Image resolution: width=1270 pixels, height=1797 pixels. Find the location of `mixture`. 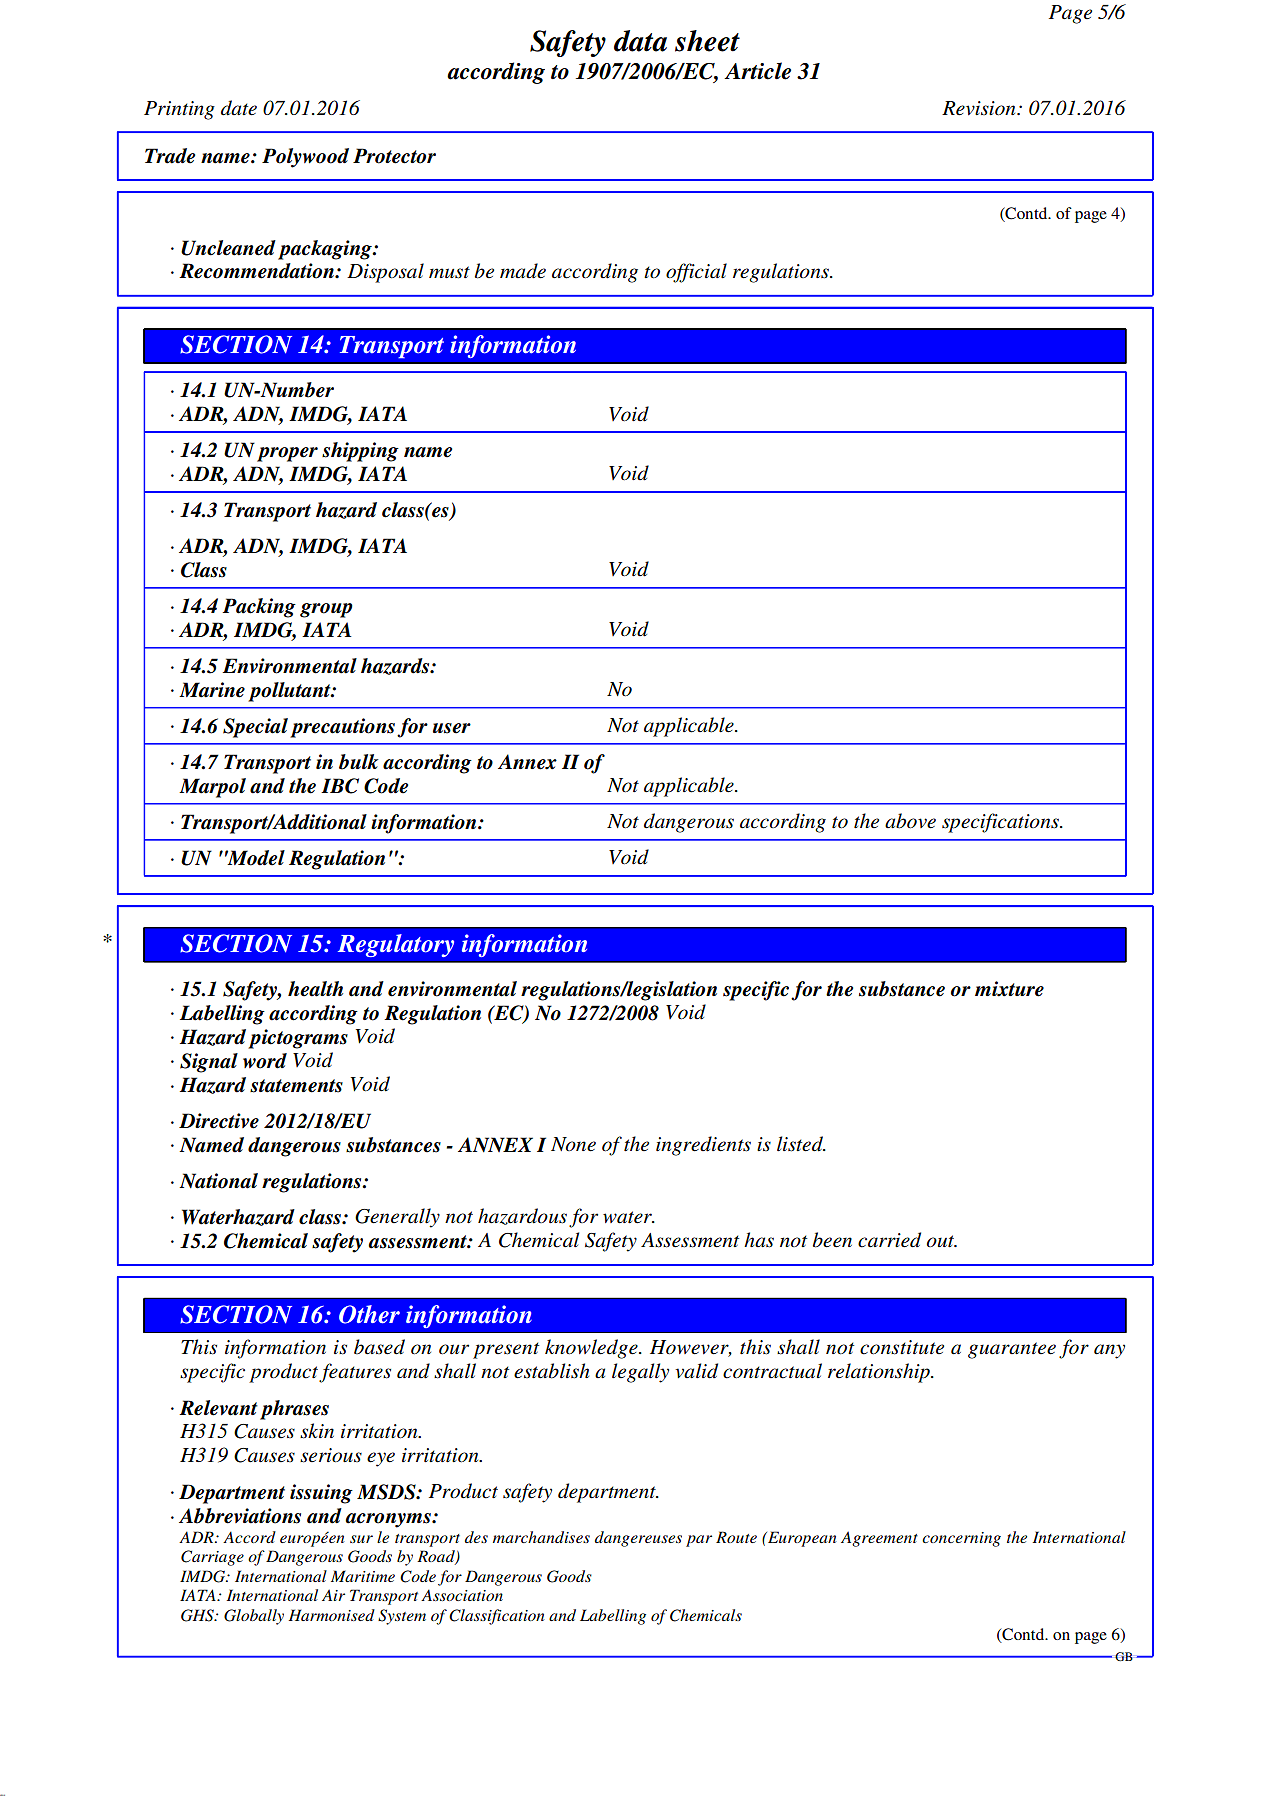

mixture is located at coordinates (1009, 989).
